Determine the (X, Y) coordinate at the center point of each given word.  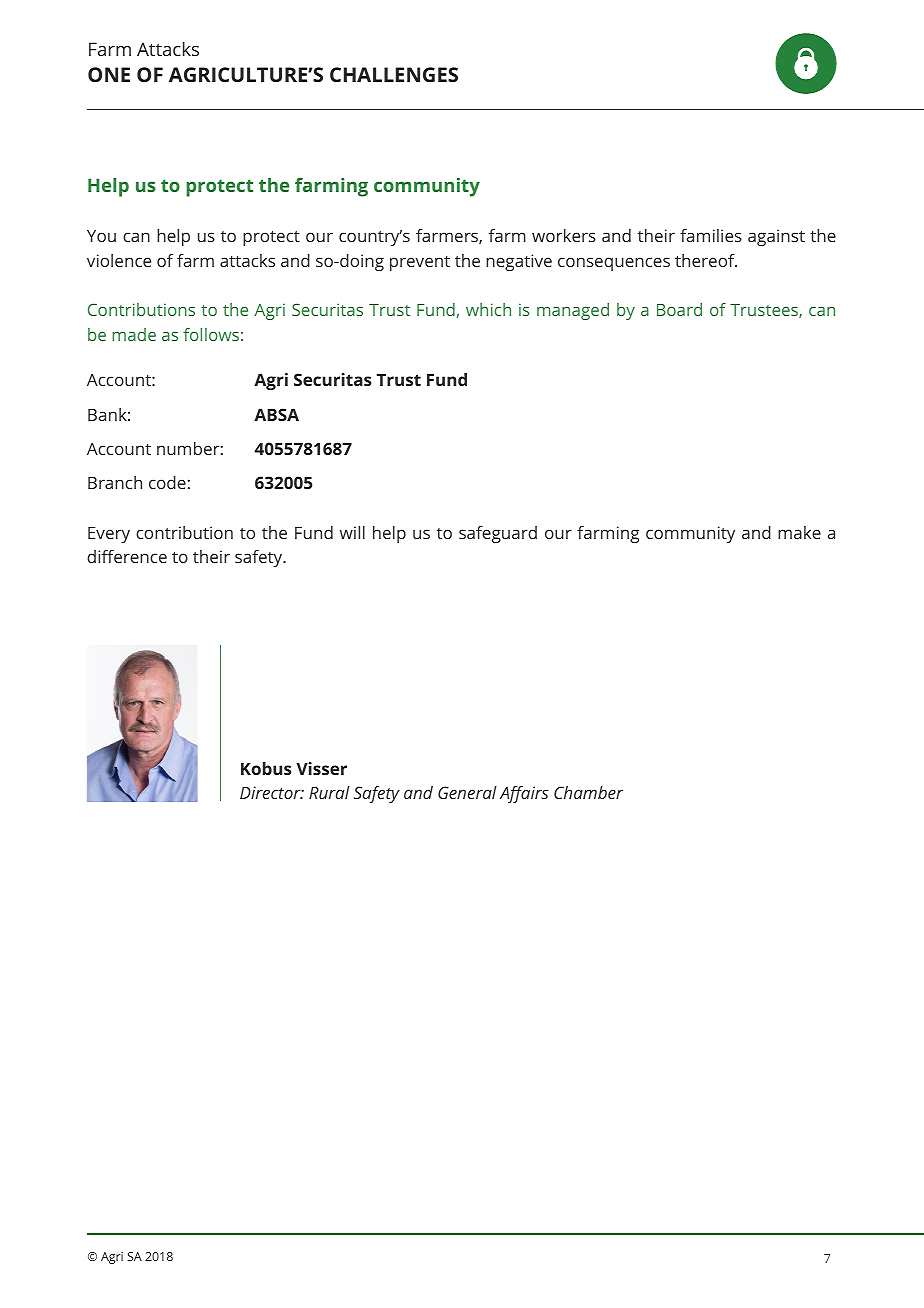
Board (679, 309)
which (488, 309)
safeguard (498, 534)
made (134, 334)
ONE (109, 74)
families (711, 235)
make (799, 532)
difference (127, 556)
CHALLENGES (394, 74)
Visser (321, 768)
